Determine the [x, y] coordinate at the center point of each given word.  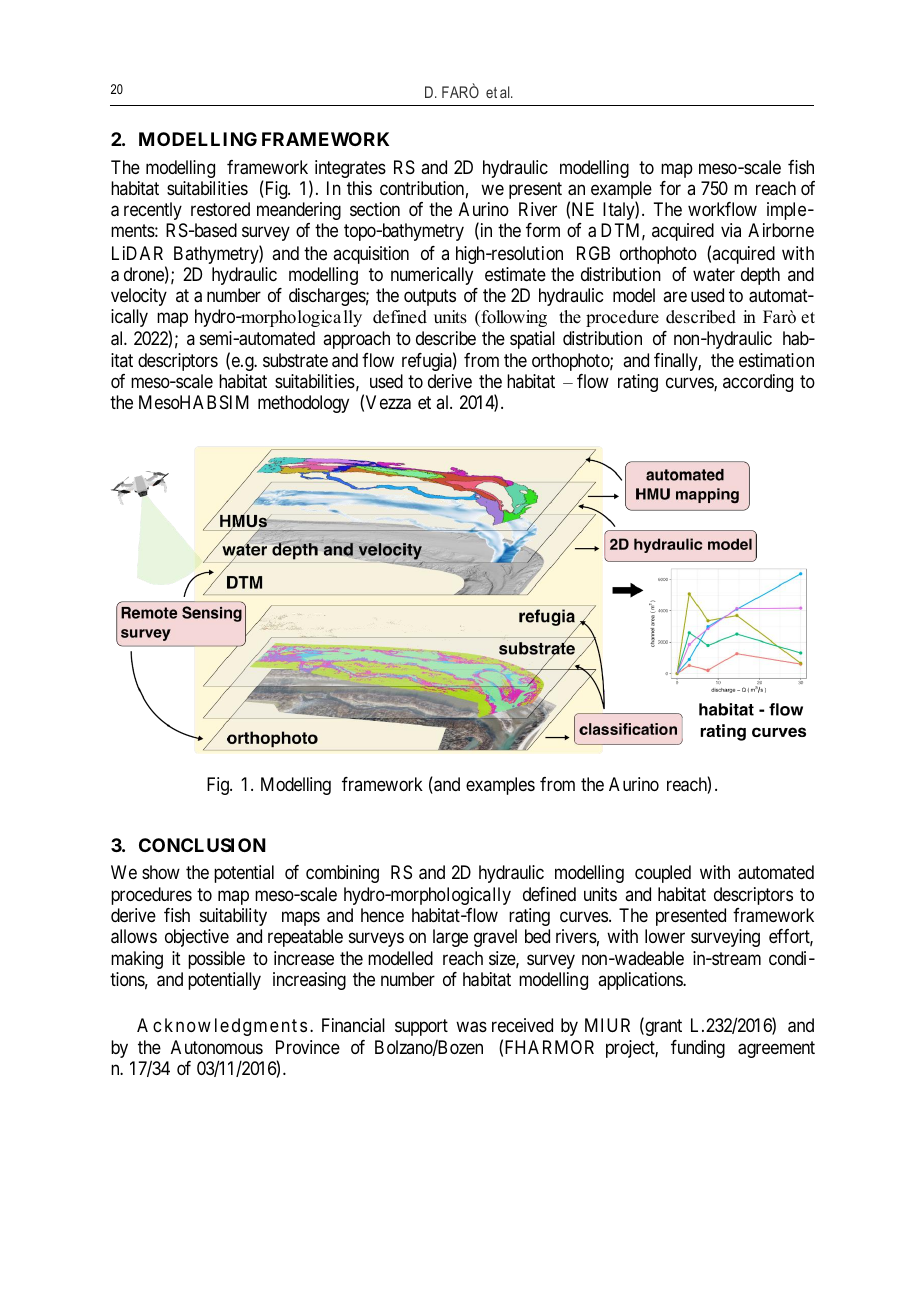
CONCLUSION [202, 845]
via [731, 230]
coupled [663, 874]
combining [342, 874]
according [758, 383]
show [161, 872]
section [375, 209]
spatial [532, 340]
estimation [776, 360]
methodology [303, 404]
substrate [295, 360]
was [471, 1027]
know [188, 1025]
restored [220, 209]
